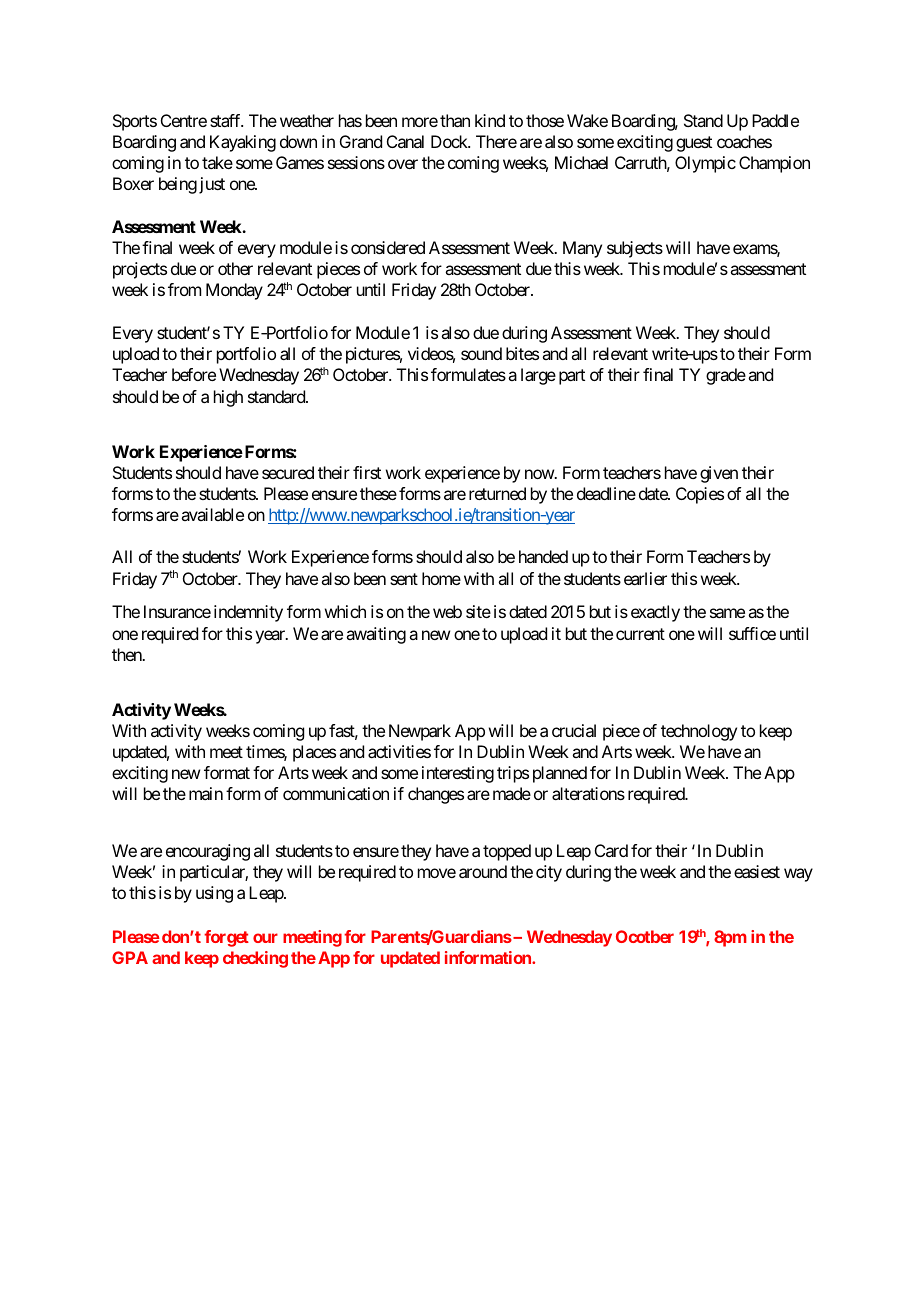  What do you see at coordinates (694, 144) in the image?
I see `guest` at bounding box center [694, 144].
